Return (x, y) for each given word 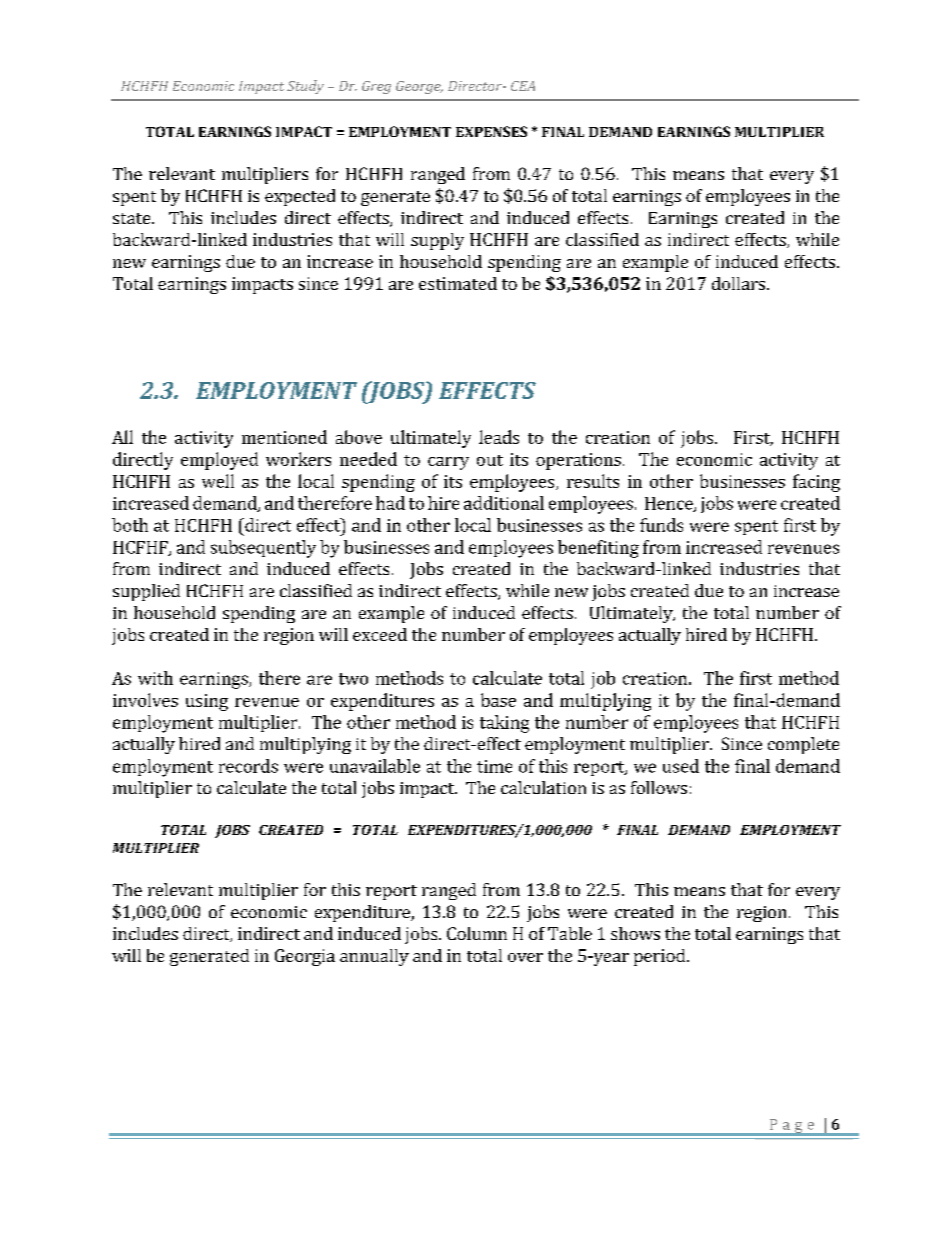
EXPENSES (491, 131)
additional (504, 503)
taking (504, 724)
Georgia (305, 957)
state (133, 218)
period (661, 957)
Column (477, 933)
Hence (670, 504)
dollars (738, 283)
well (218, 481)
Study (305, 87)
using (207, 702)
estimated (458, 283)
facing (816, 483)
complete (803, 745)
